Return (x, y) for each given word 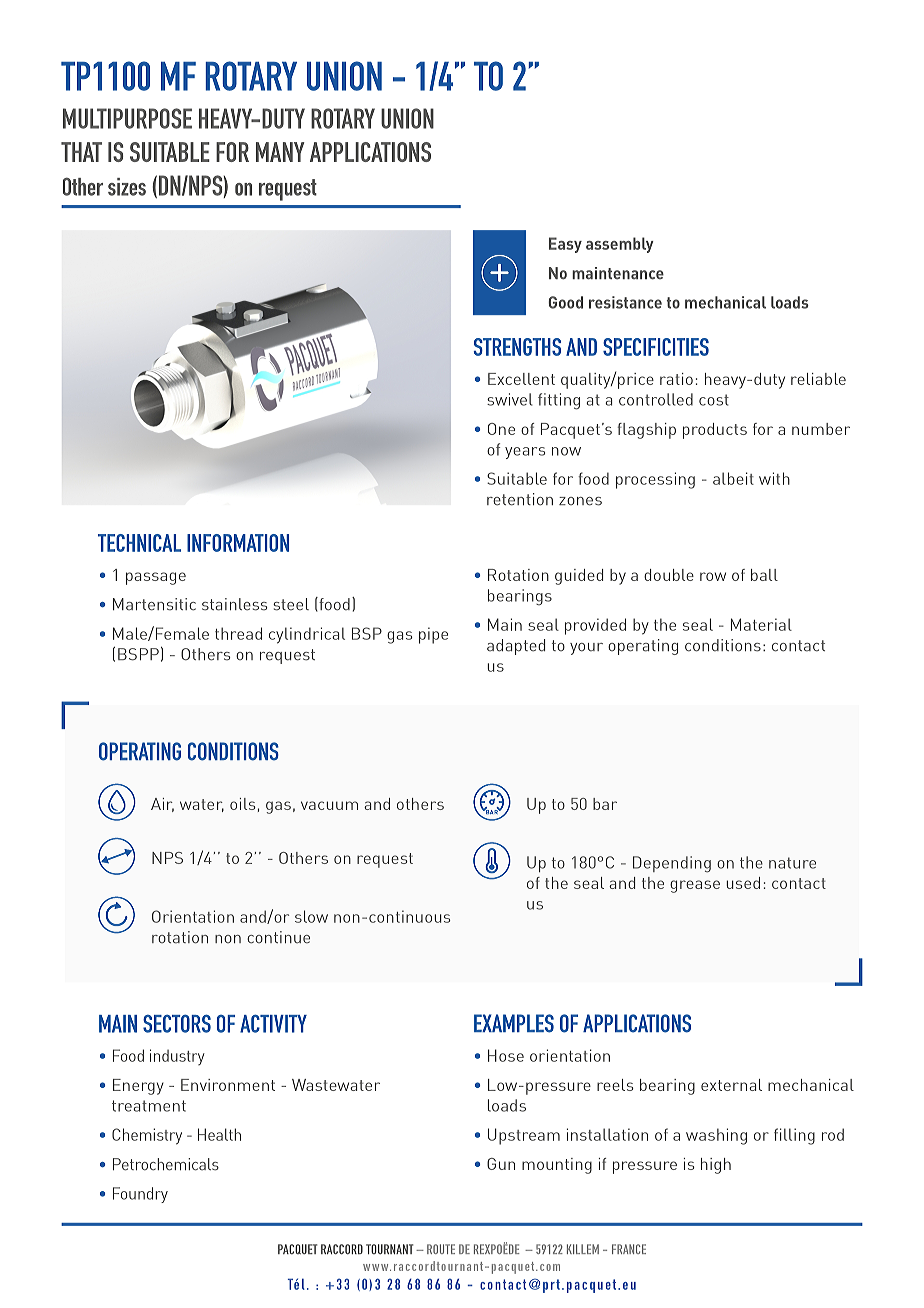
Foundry (140, 1195)
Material (761, 624)
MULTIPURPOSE (127, 118)
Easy (565, 245)
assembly (620, 245)
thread (238, 633)
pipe (433, 635)
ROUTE (441, 1249)
